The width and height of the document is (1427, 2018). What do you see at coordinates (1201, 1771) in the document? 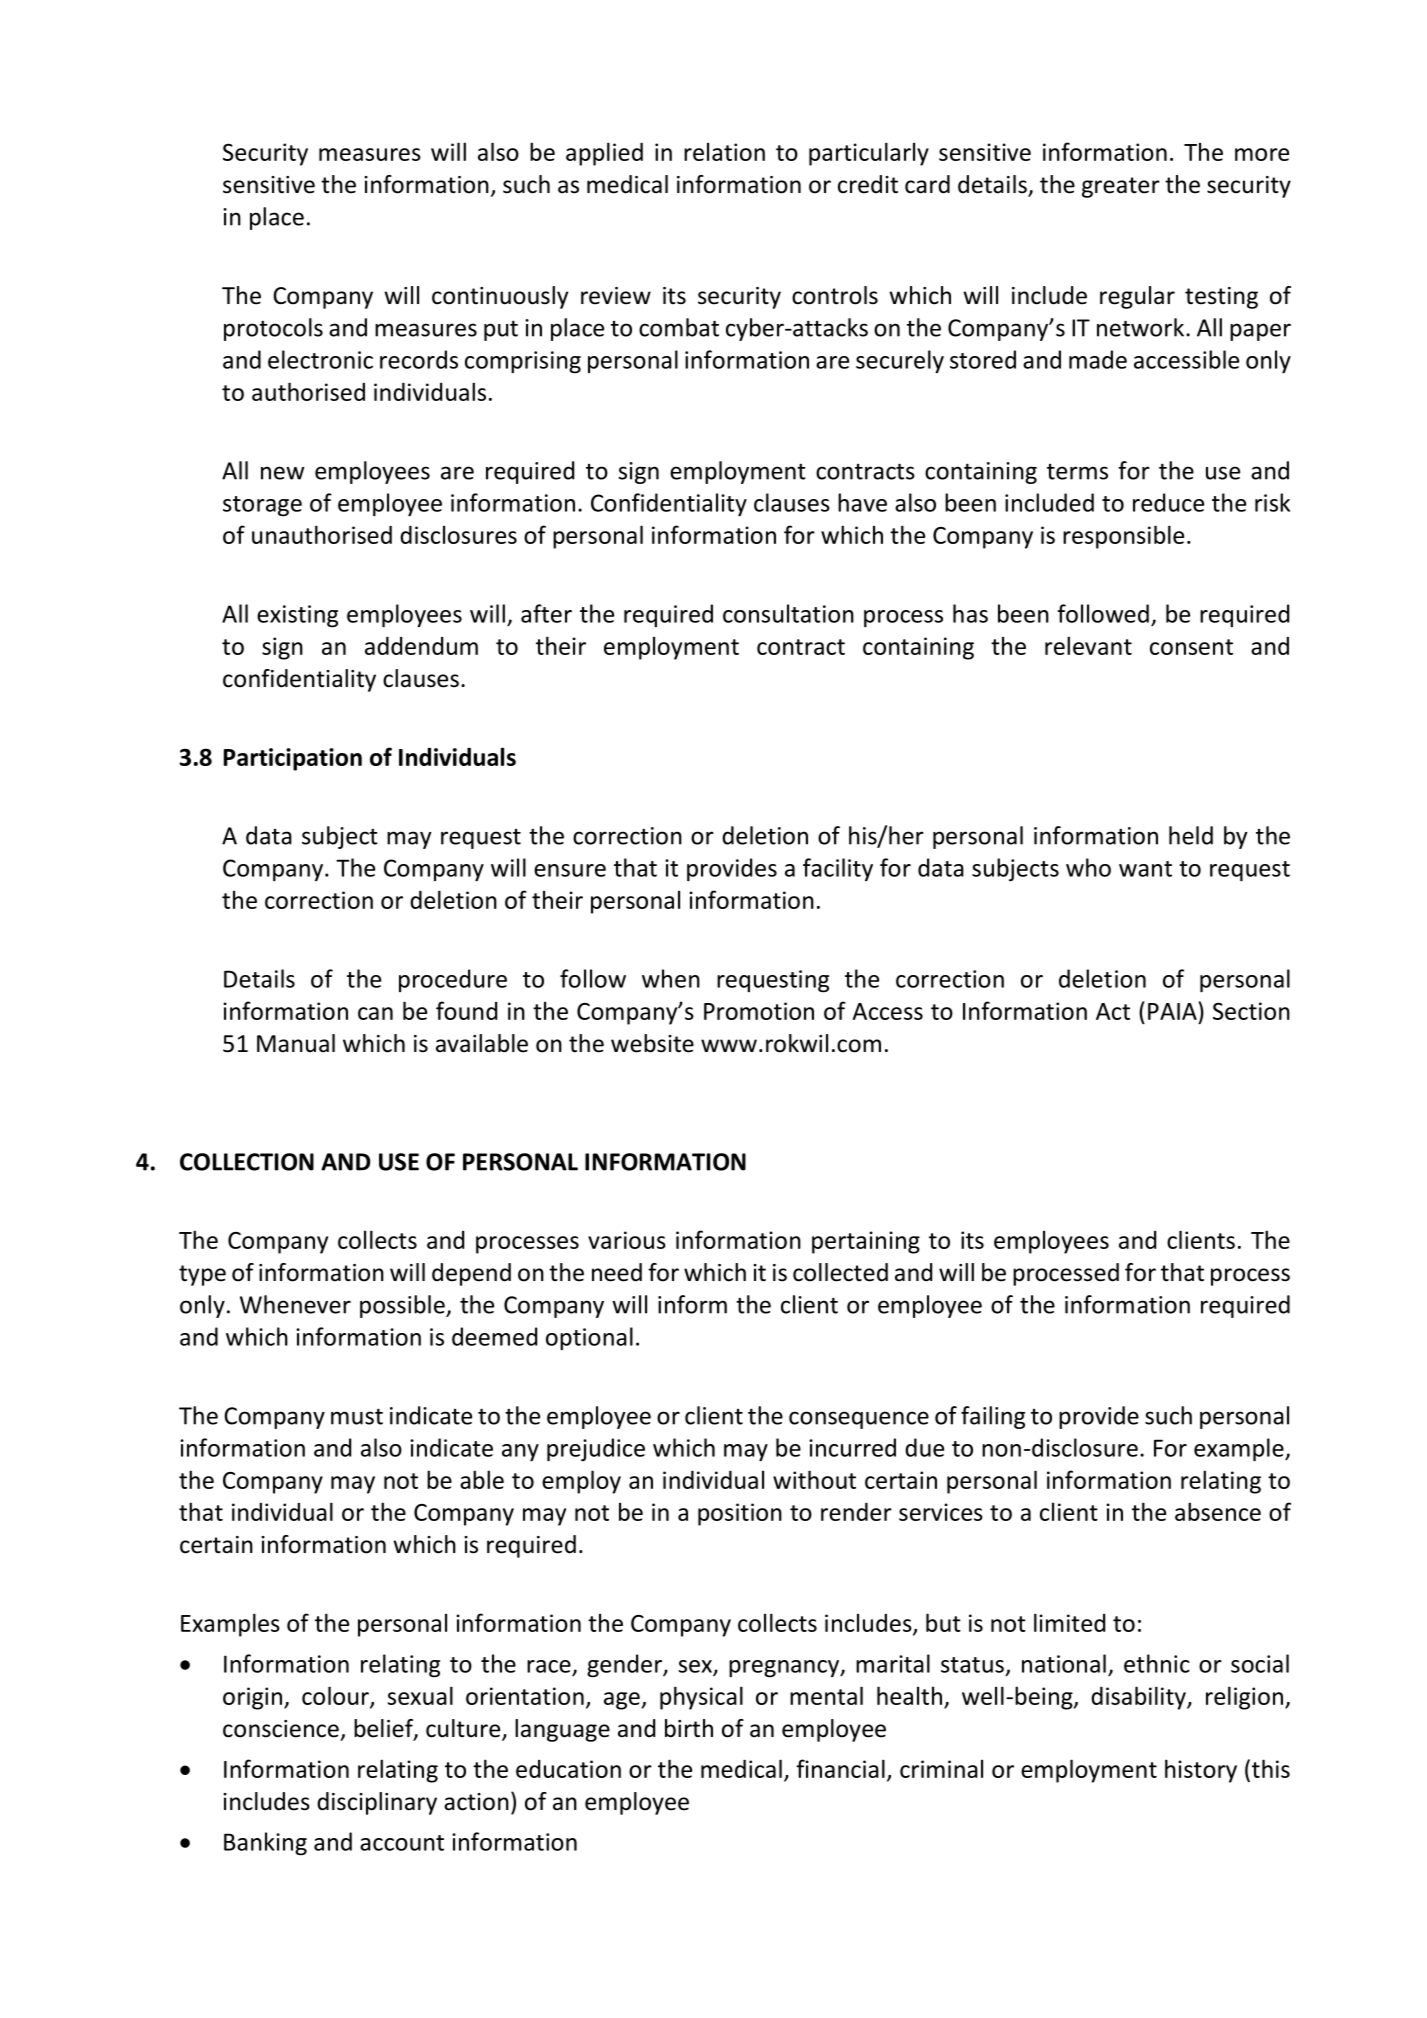
I see `history` at bounding box center [1201, 1771].
